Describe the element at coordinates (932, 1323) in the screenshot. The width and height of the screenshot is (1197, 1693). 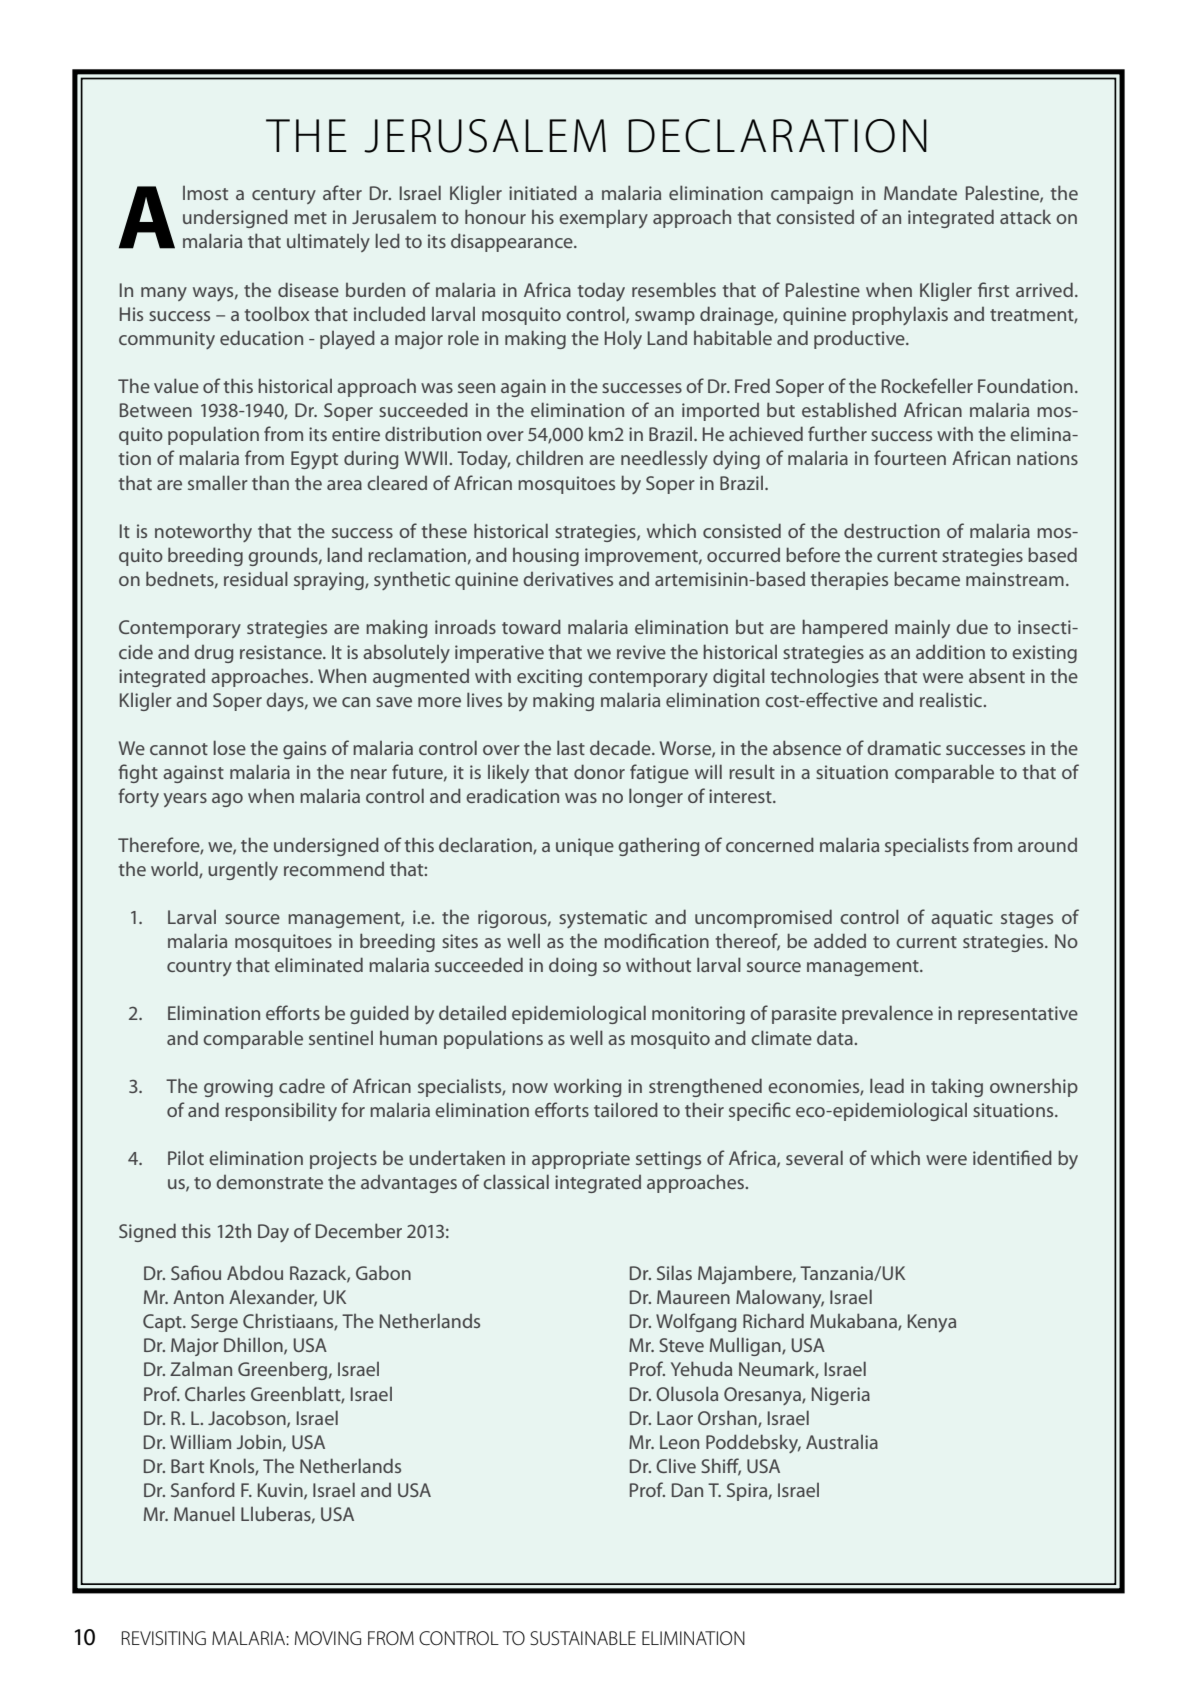
I see `Kenya` at that location.
